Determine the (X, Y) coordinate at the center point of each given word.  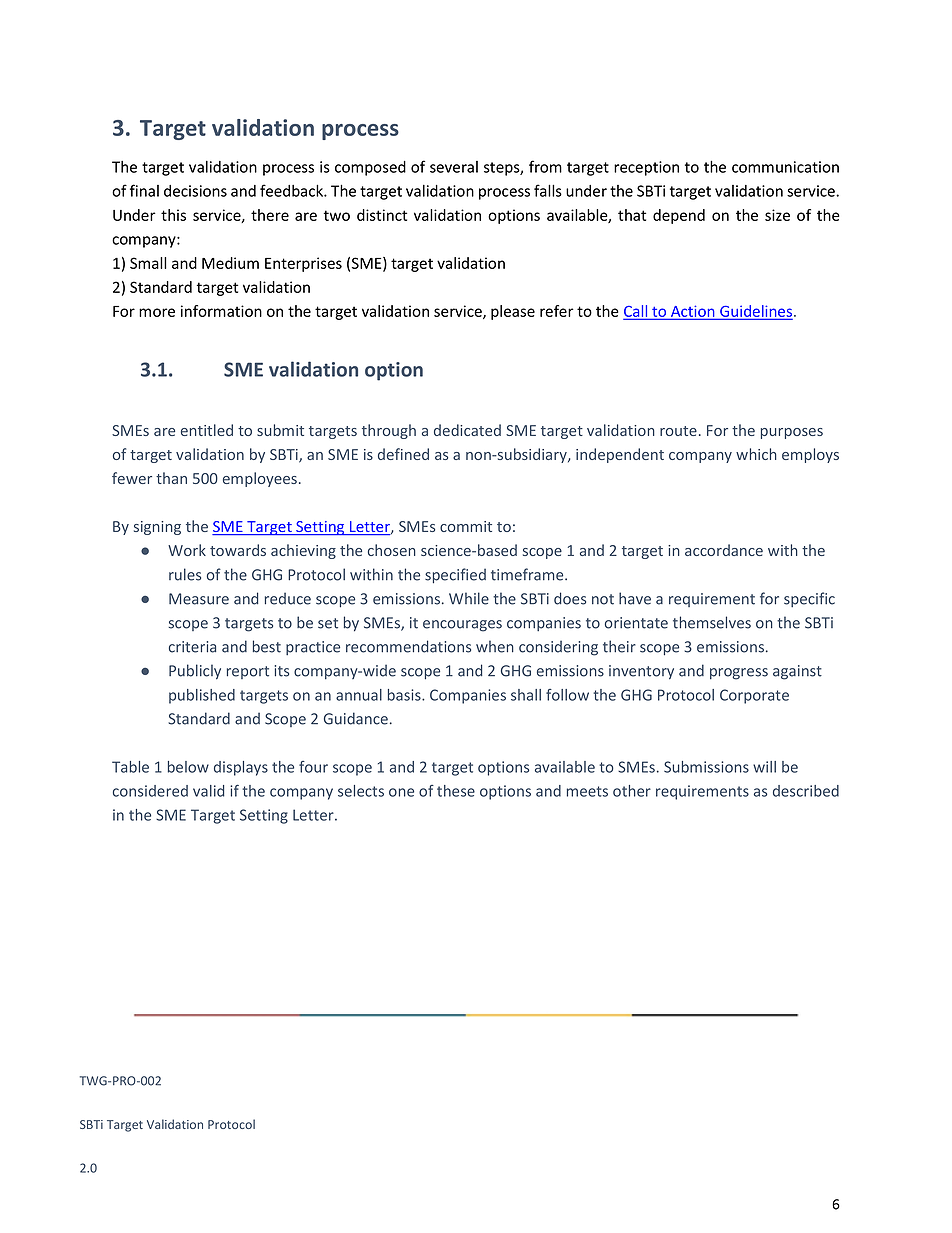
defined (403, 454)
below (188, 767)
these (456, 791)
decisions (195, 191)
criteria (192, 647)
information (221, 311)
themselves (712, 622)
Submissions (706, 767)
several (454, 167)
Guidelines (756, 312)
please (513, 312)
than (171, 478)
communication (785, 167)
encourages (462, 626)
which (756, 454)
